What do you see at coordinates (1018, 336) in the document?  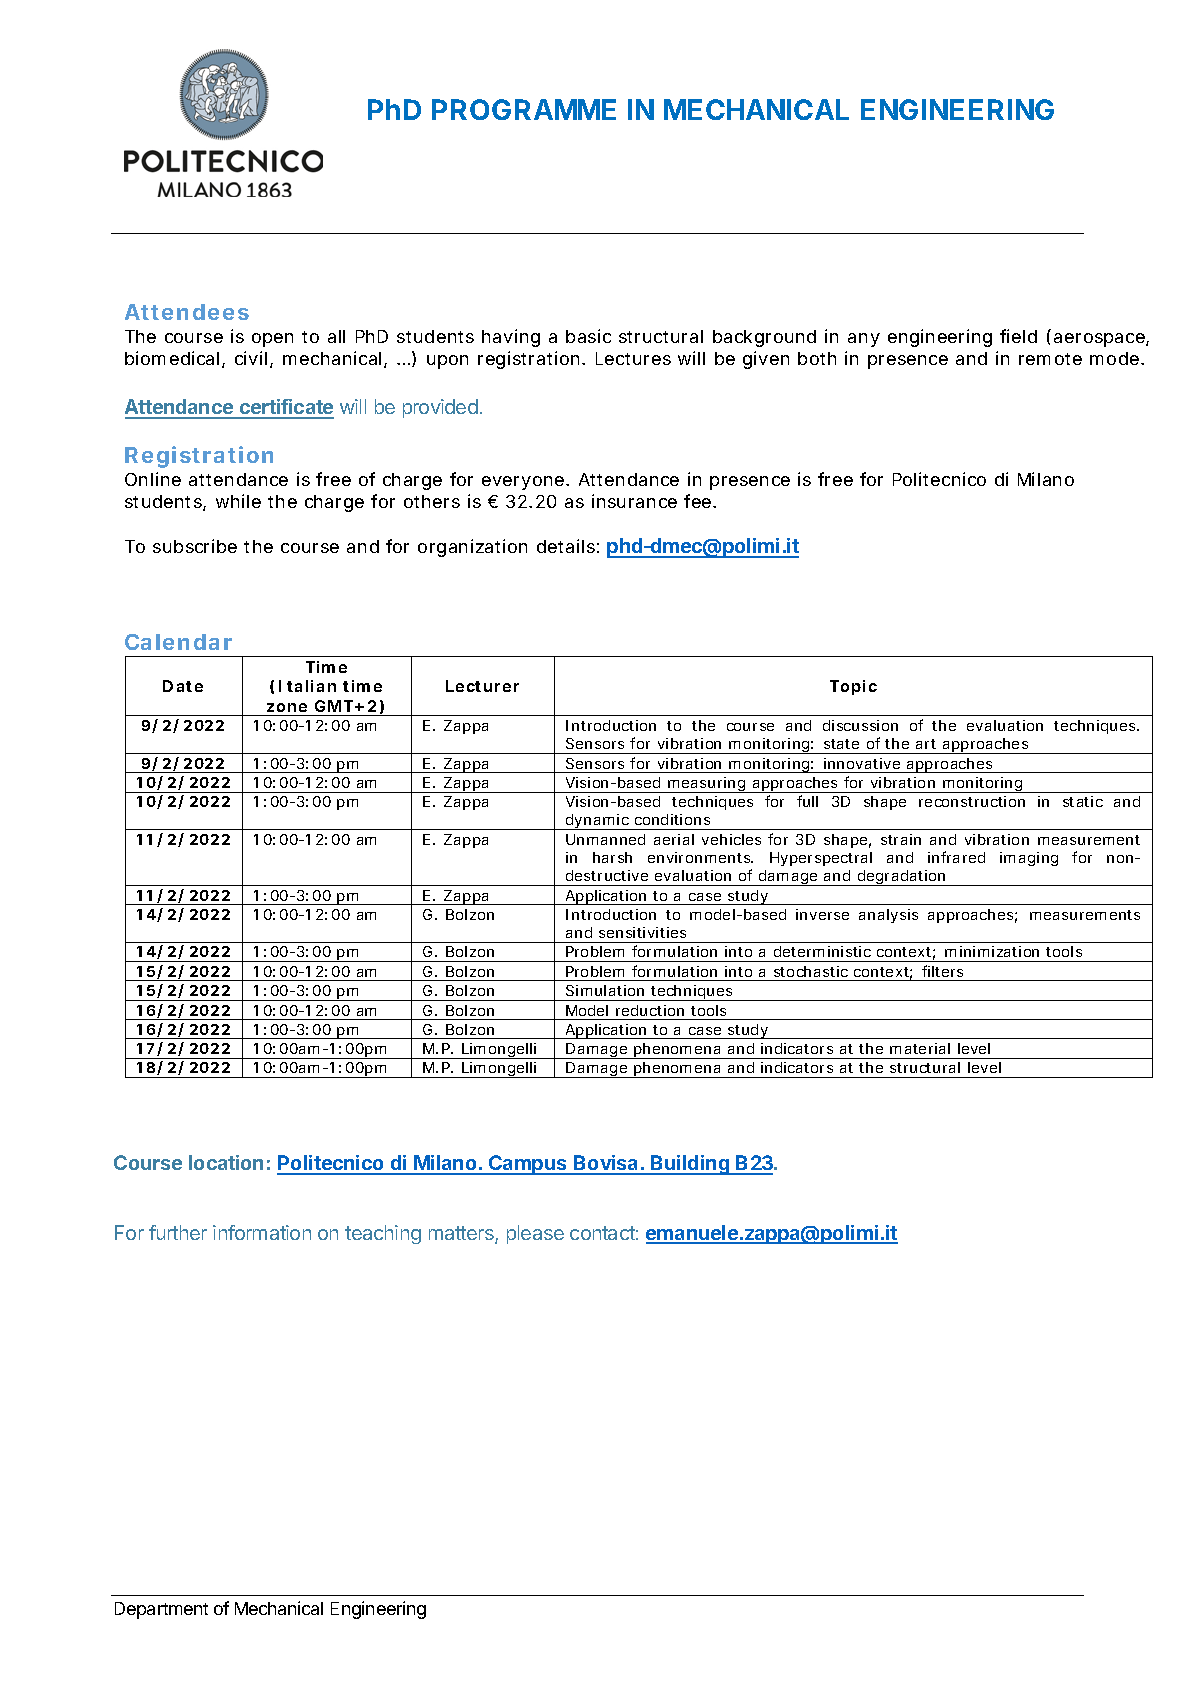 I see `field` at bounding box center [1018, 336].
